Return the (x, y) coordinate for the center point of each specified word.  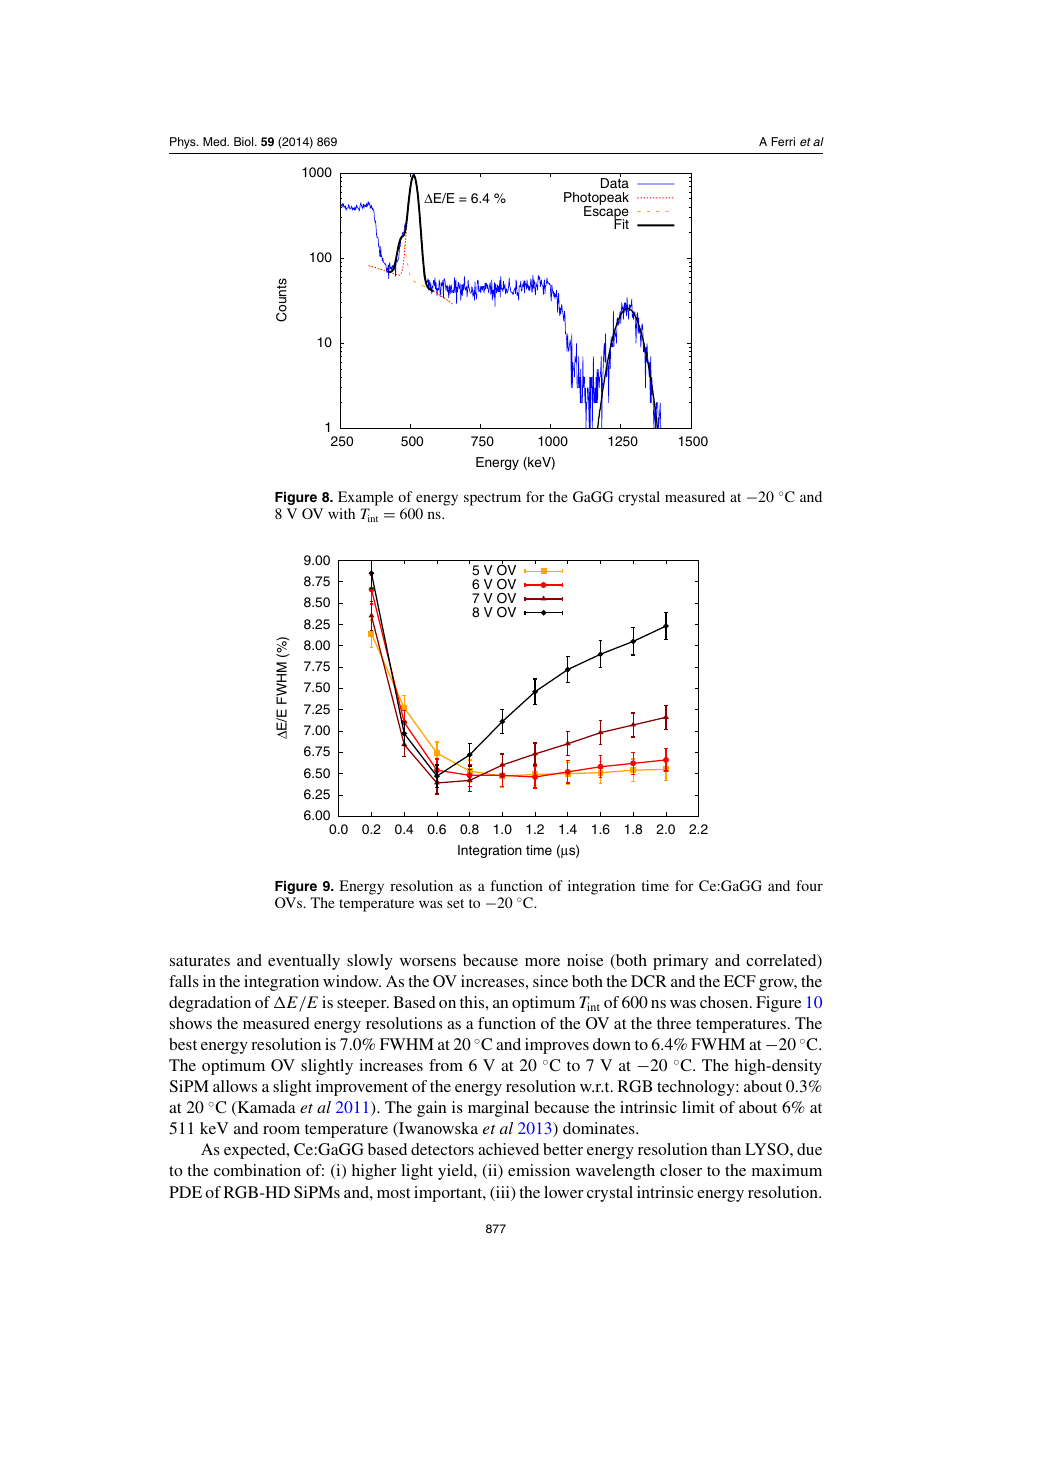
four (809, 885)
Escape (606, 212)
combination (257, 1170)
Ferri (783, 141)
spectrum (492, 499)
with (341, 513)
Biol (245, 141)
